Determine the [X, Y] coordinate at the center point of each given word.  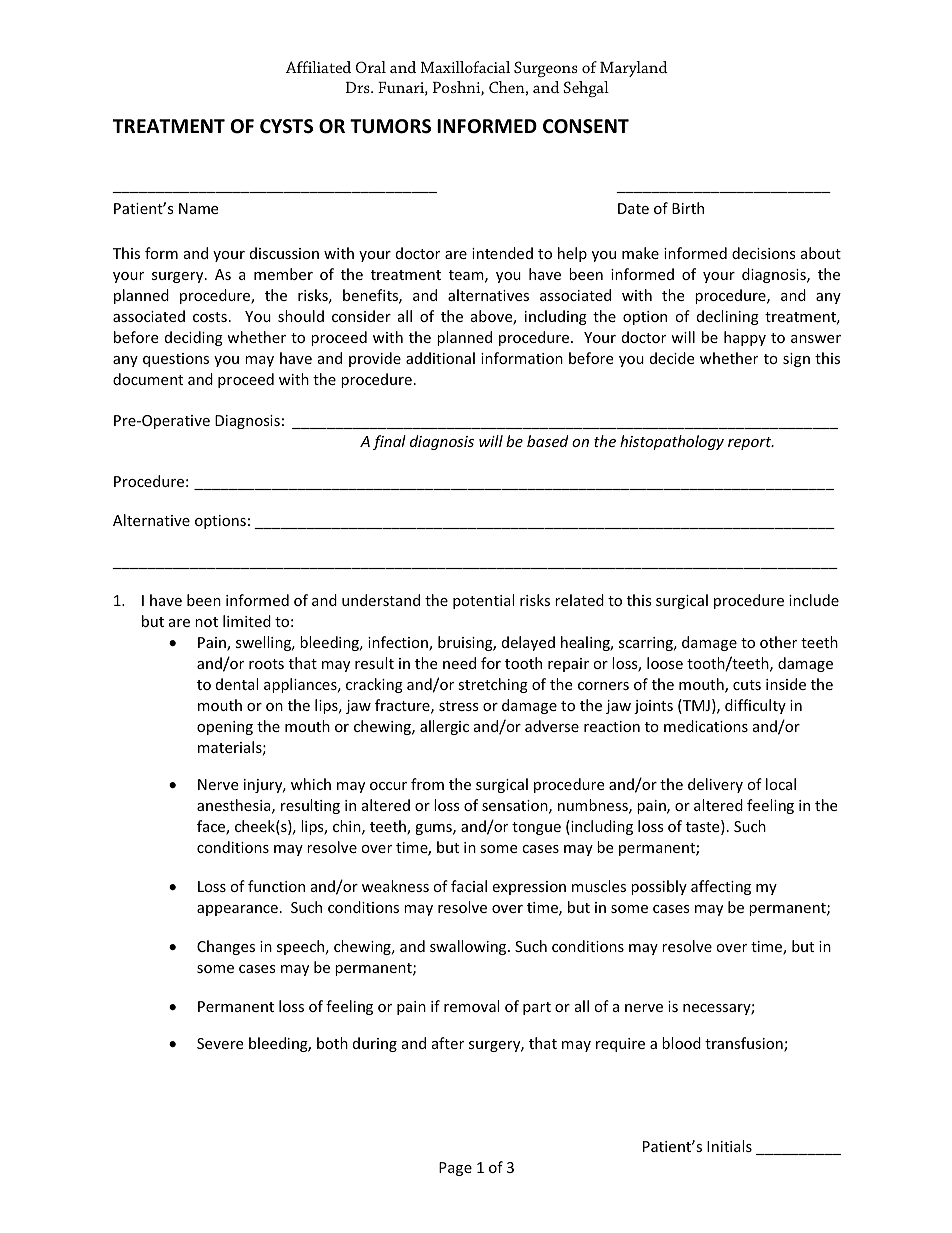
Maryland [634, 69]
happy [745, 338]
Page [455, 1169]
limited [247, 621]
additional [440, 358]
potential [483, 601]
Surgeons [546, 69]
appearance [237, 910]
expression [529, 888]
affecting [721, 887]
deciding [194, 338]
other [778, 642]
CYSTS [286, 126]
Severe [220, 1043]
